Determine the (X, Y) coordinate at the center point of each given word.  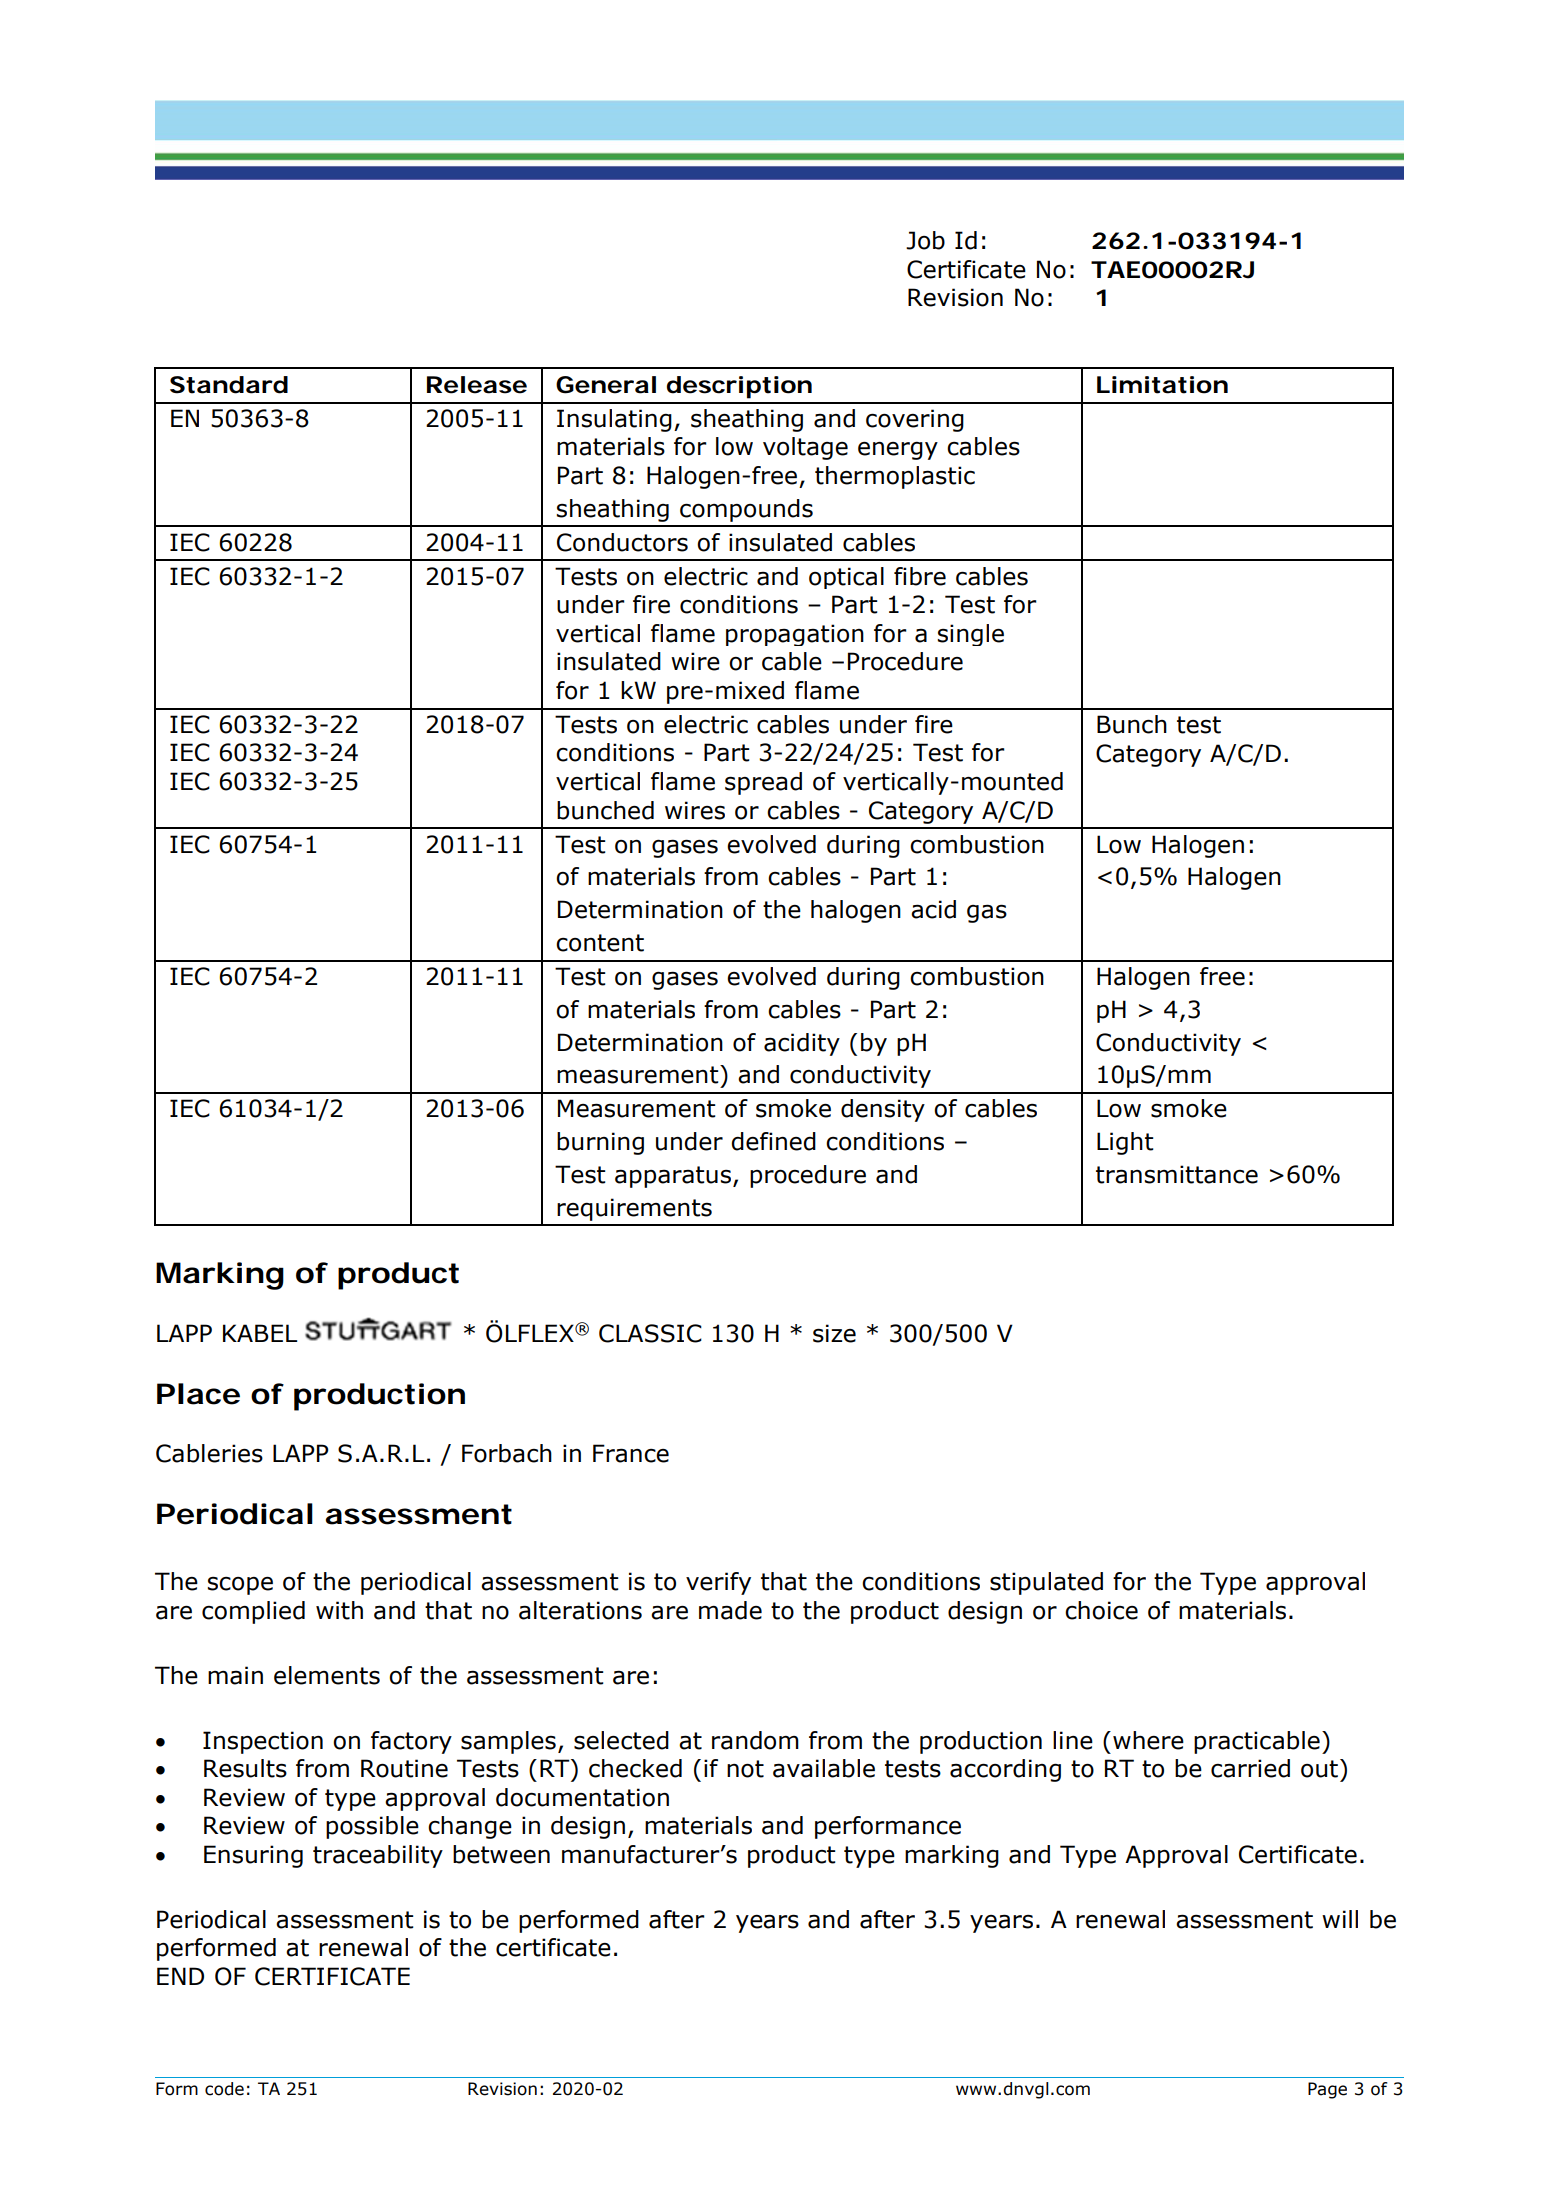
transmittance (1177, 1174)
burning (600, 1143)
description (739, 387)
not (745, 1769)
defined (773, 1141)
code (224, 2089)
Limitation (1162, 385)
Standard (229, 385)
